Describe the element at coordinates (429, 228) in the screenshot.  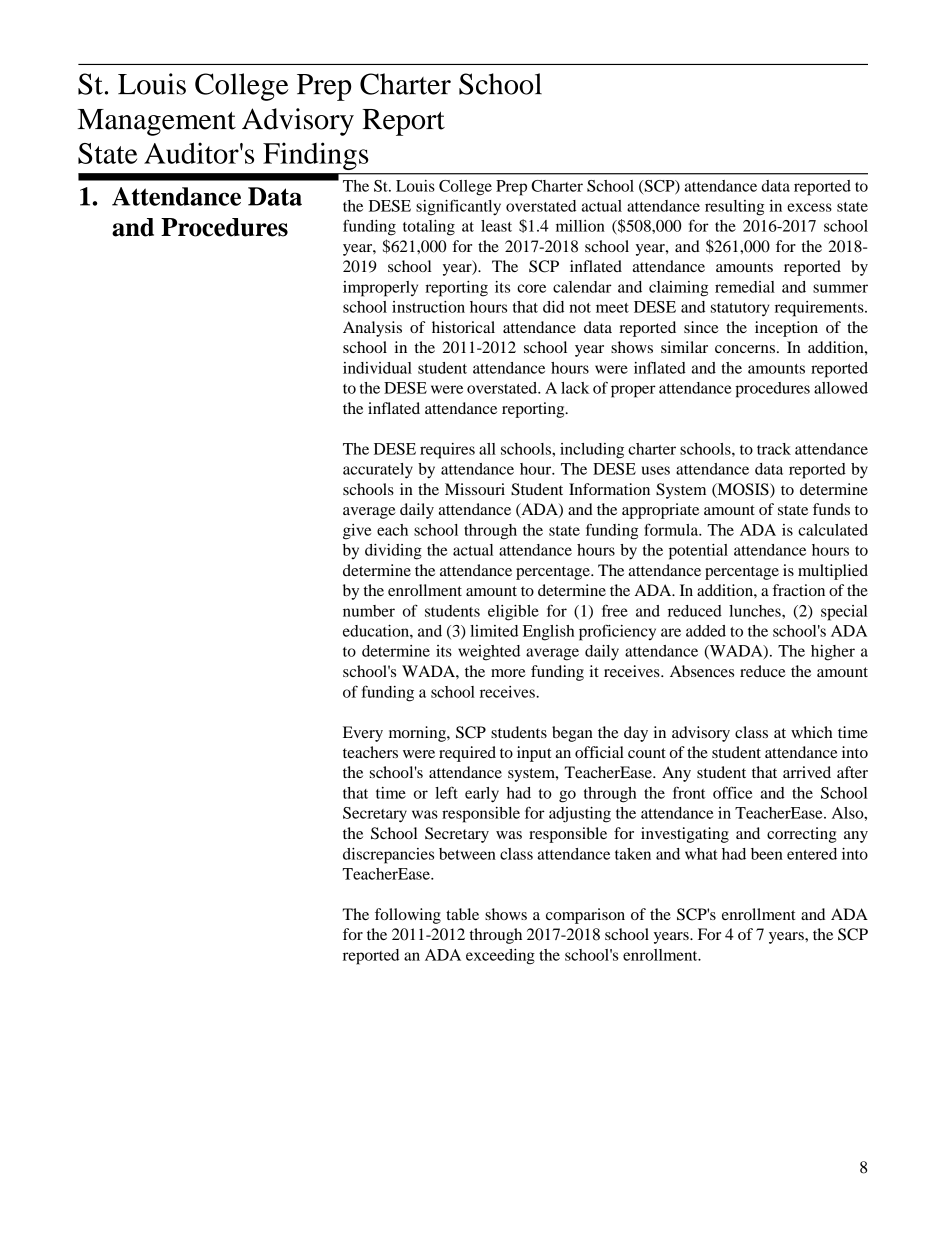
I see `totaling` at that location.
